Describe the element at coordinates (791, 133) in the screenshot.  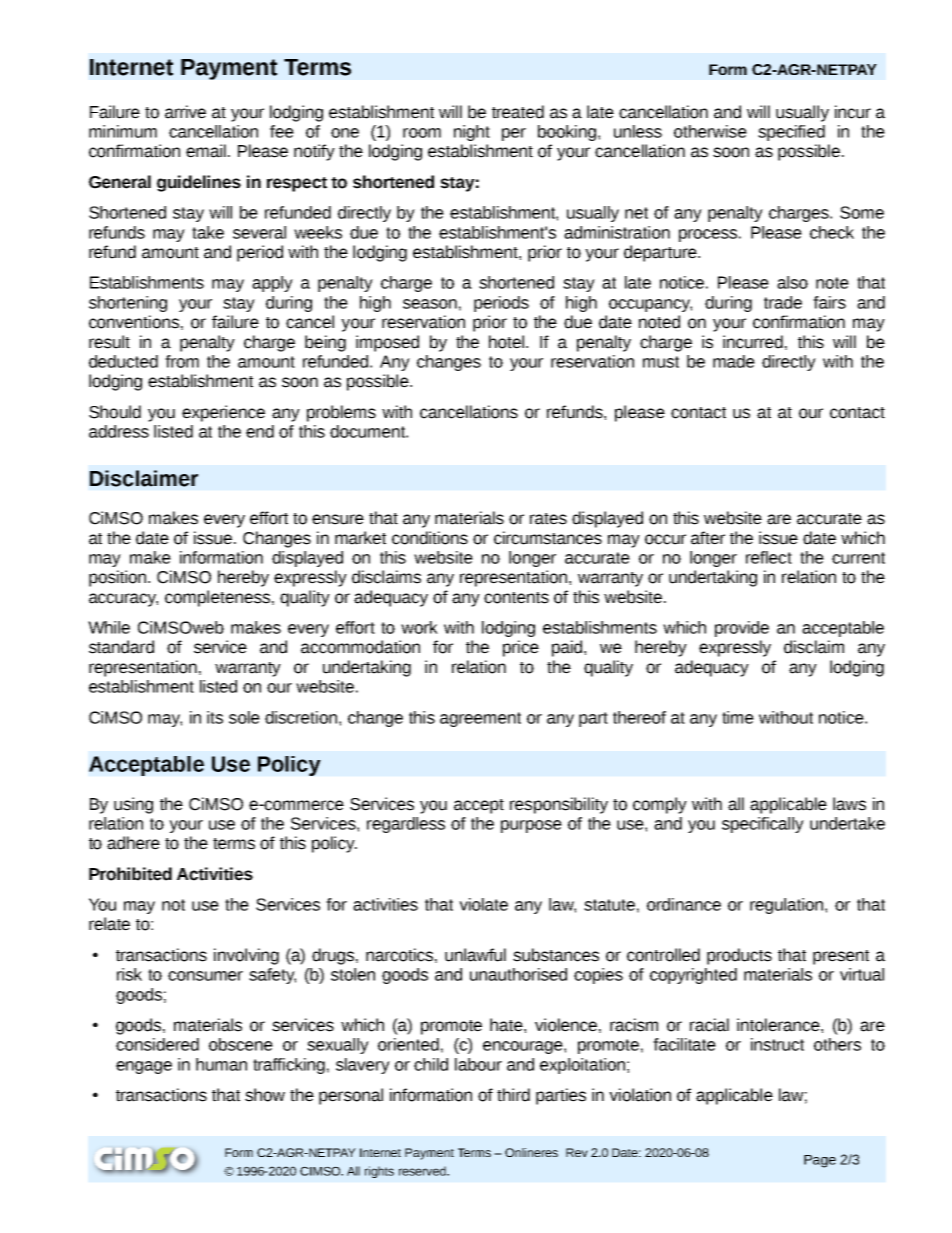
I see `specified` at that location.
